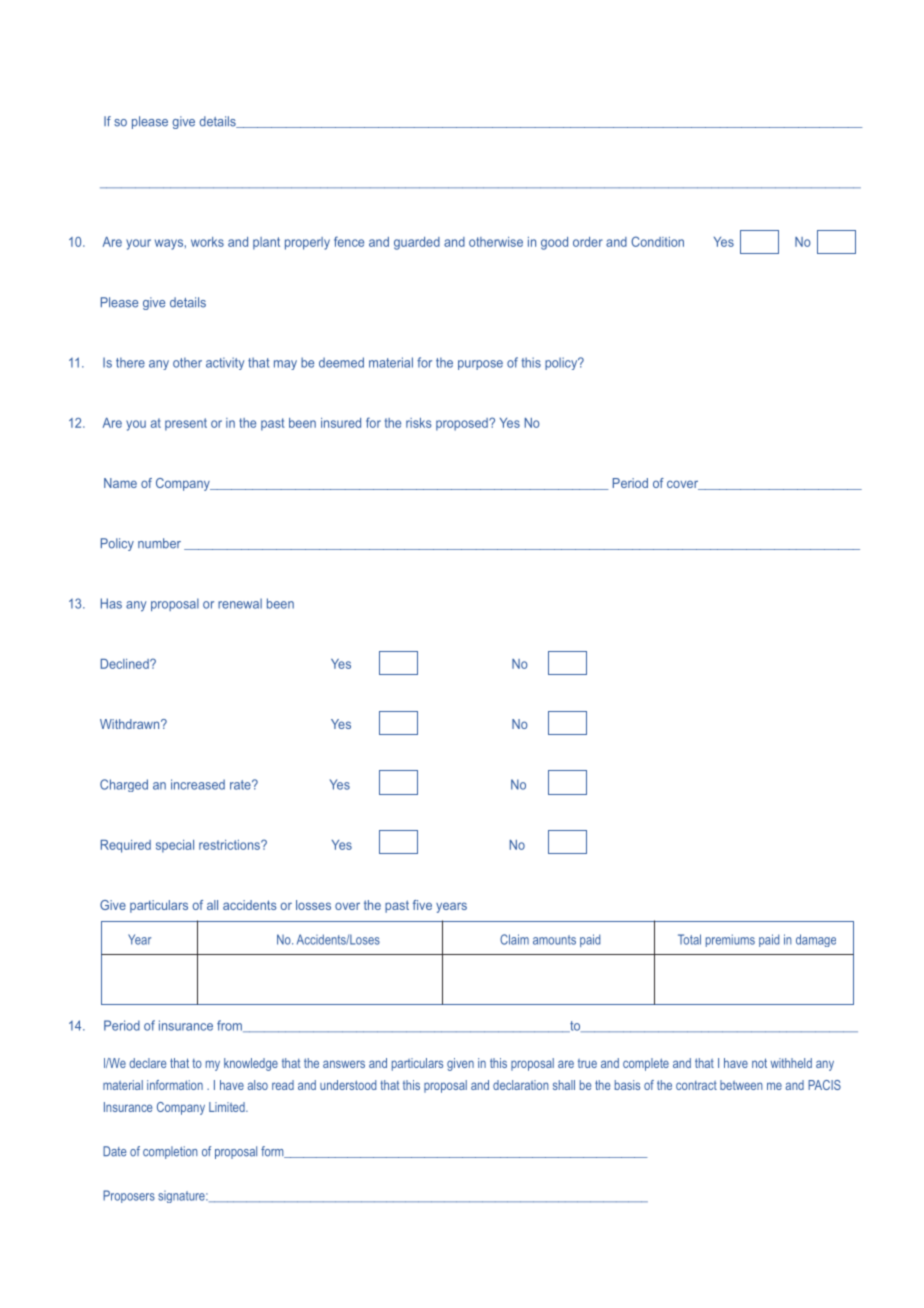 Image resolution: width=924 pixels, height=1308 pixels. Describe the element at coordinates (417, 243) in the screenshot. I see `guarded` at that location.
